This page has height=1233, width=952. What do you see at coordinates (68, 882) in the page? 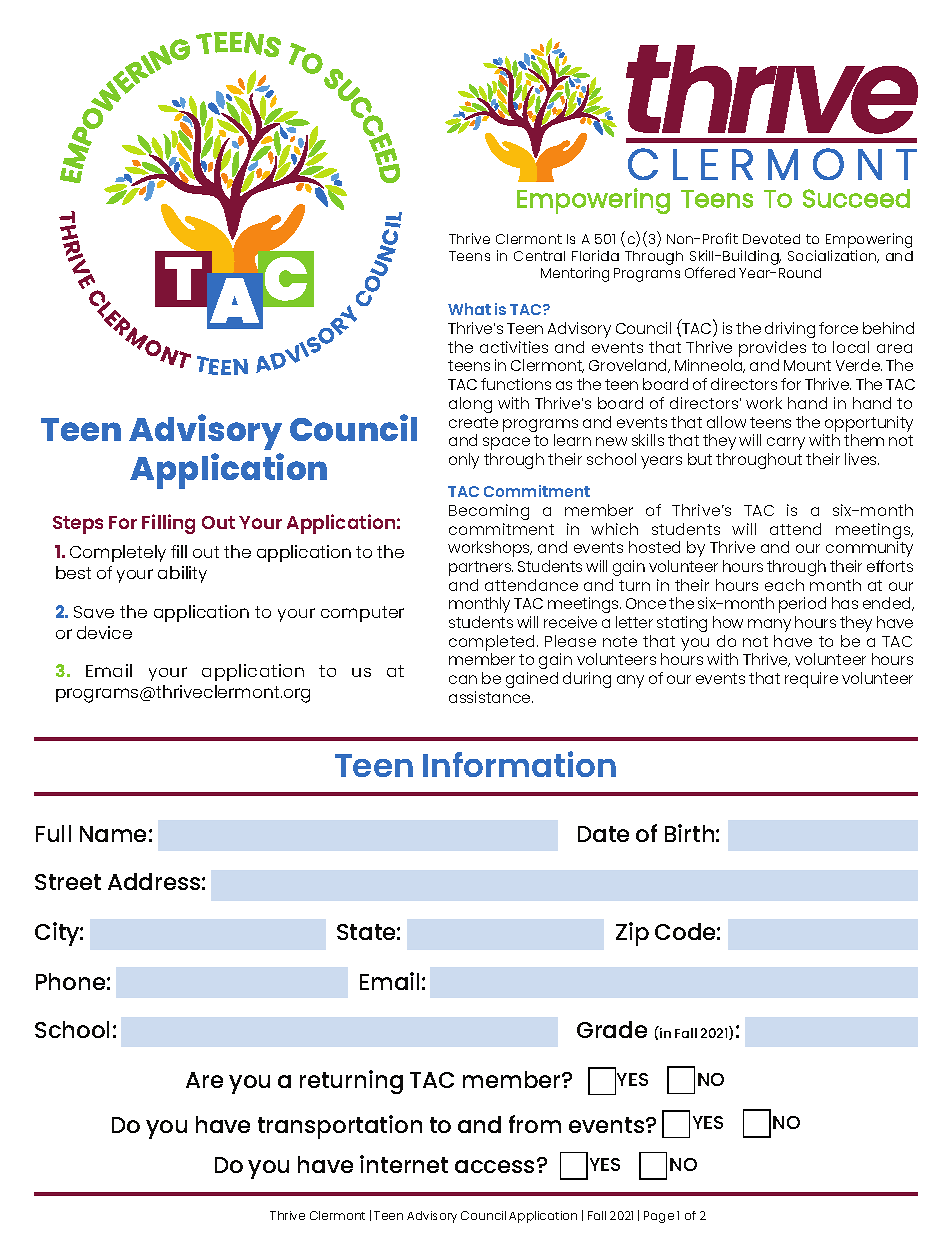
I see `Street` at bounding box center [68, 882].
